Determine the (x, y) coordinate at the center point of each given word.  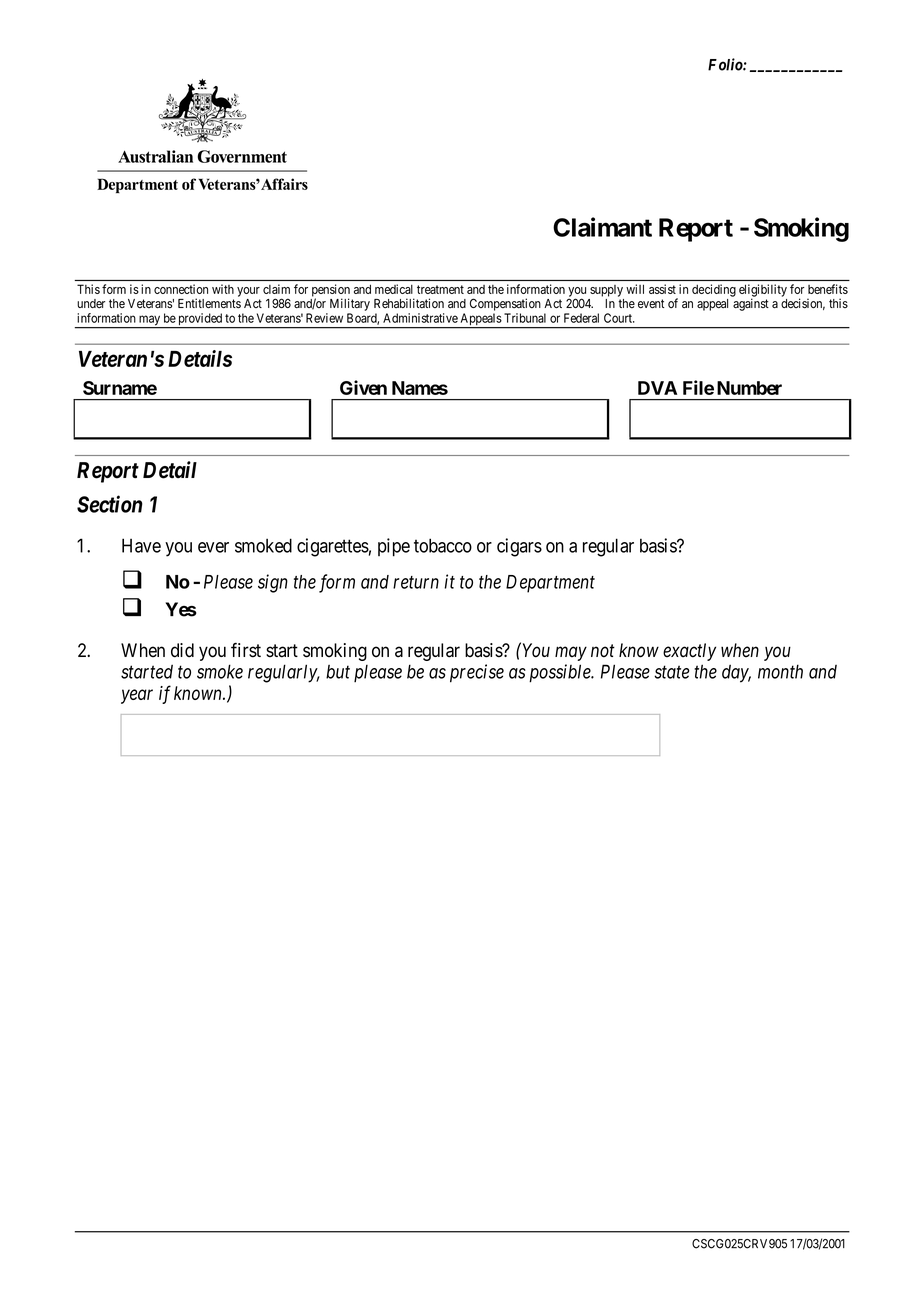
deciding (714, 290)
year (137, 696)
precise (477, 673)
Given (363, 387)
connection (181, 289)
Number (749, 388)
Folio (726, 64)
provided (200, 320)
